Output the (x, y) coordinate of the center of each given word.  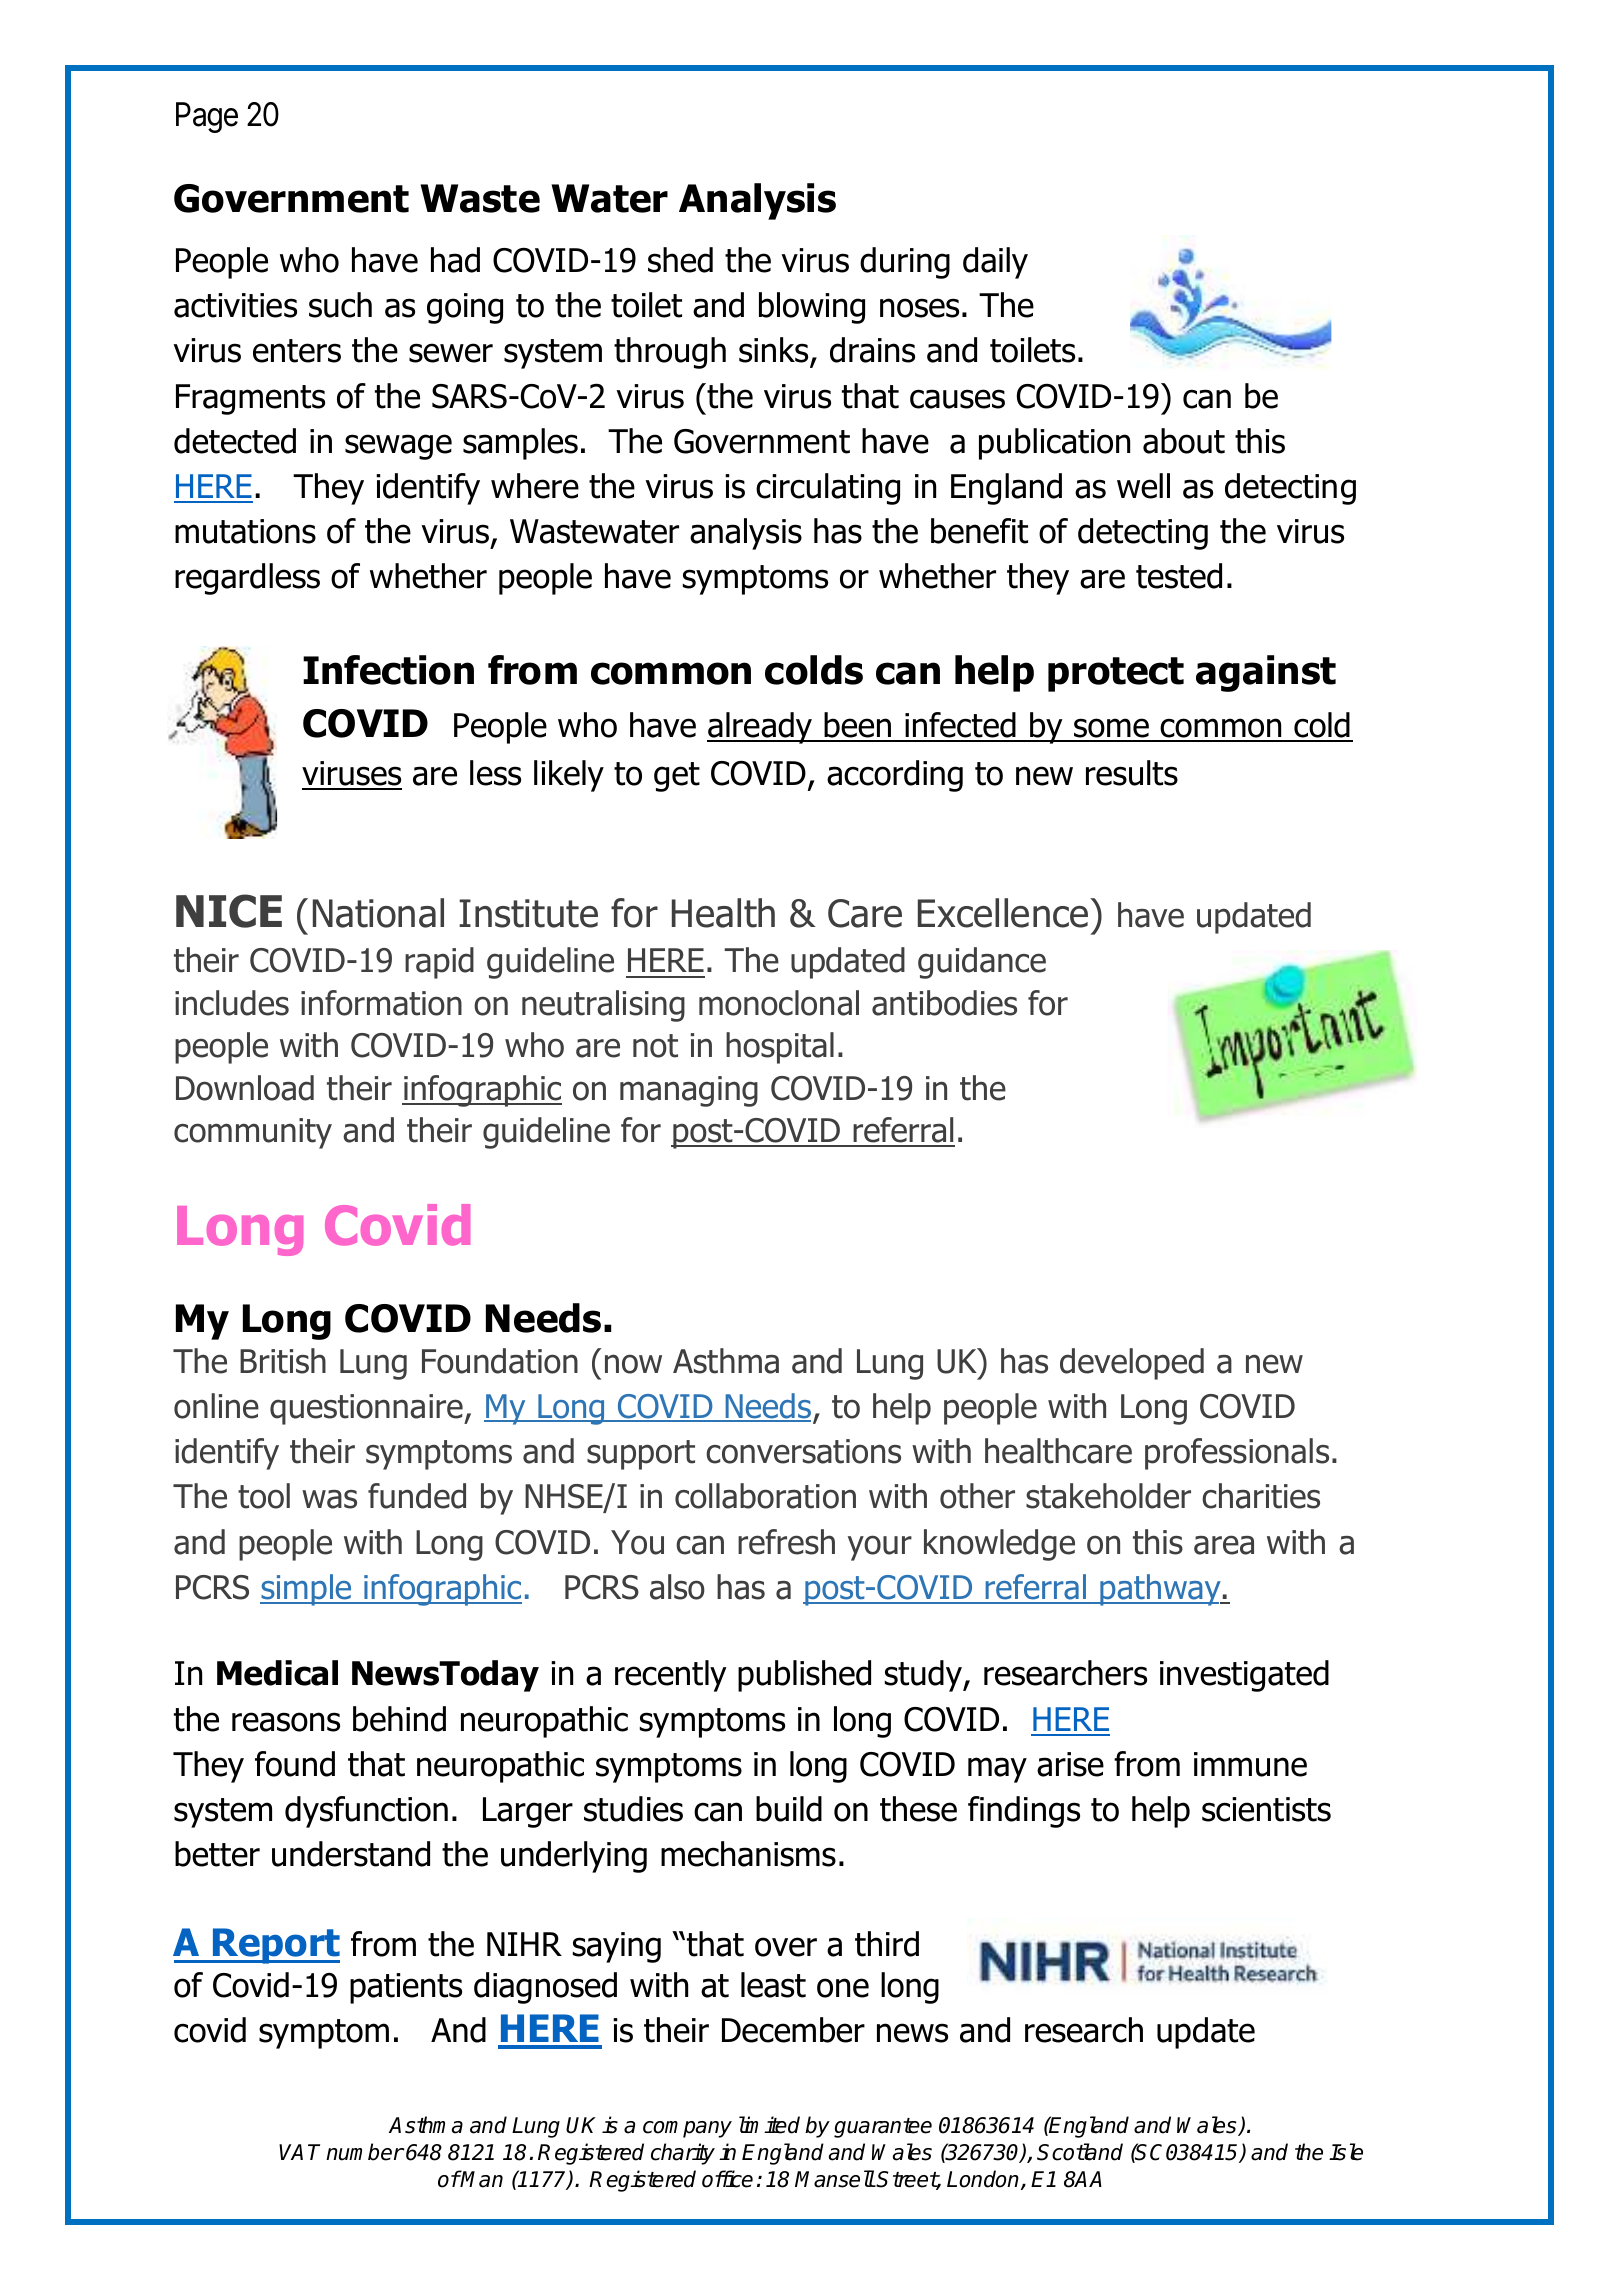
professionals (1237, 1454)
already (761, 728)
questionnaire (367, 1409)
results (1132, 773)
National (378, 913)
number (365, 2152)
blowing (812, 308)
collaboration (765, 1496)
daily (995, 263)
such (340, 305)
